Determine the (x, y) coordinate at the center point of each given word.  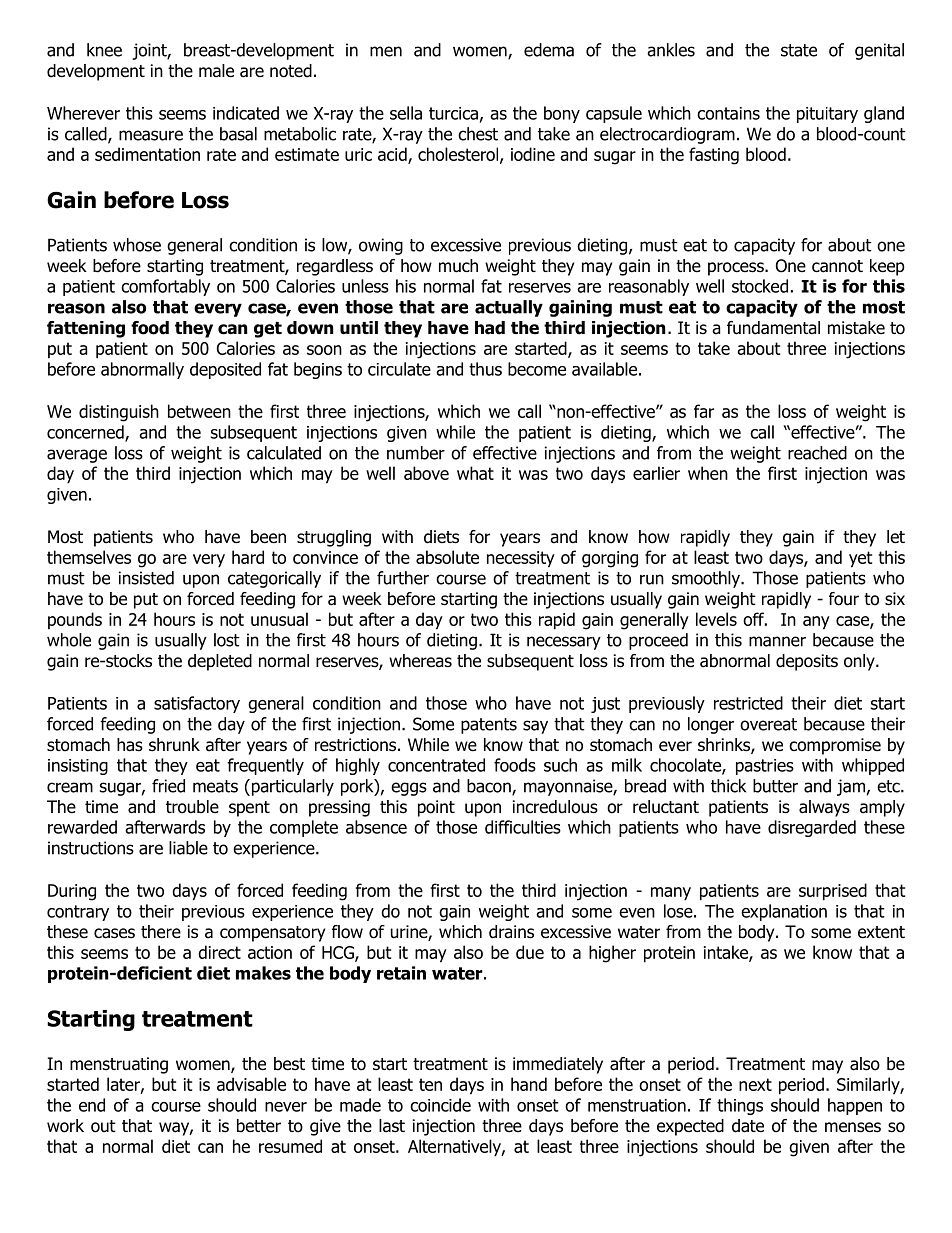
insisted (146, 578)
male (216, 71)
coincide (440, 1105)
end (92, 1105)
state (799, 50)
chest (478, 134)
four (844, 599)
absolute (447, 557)
